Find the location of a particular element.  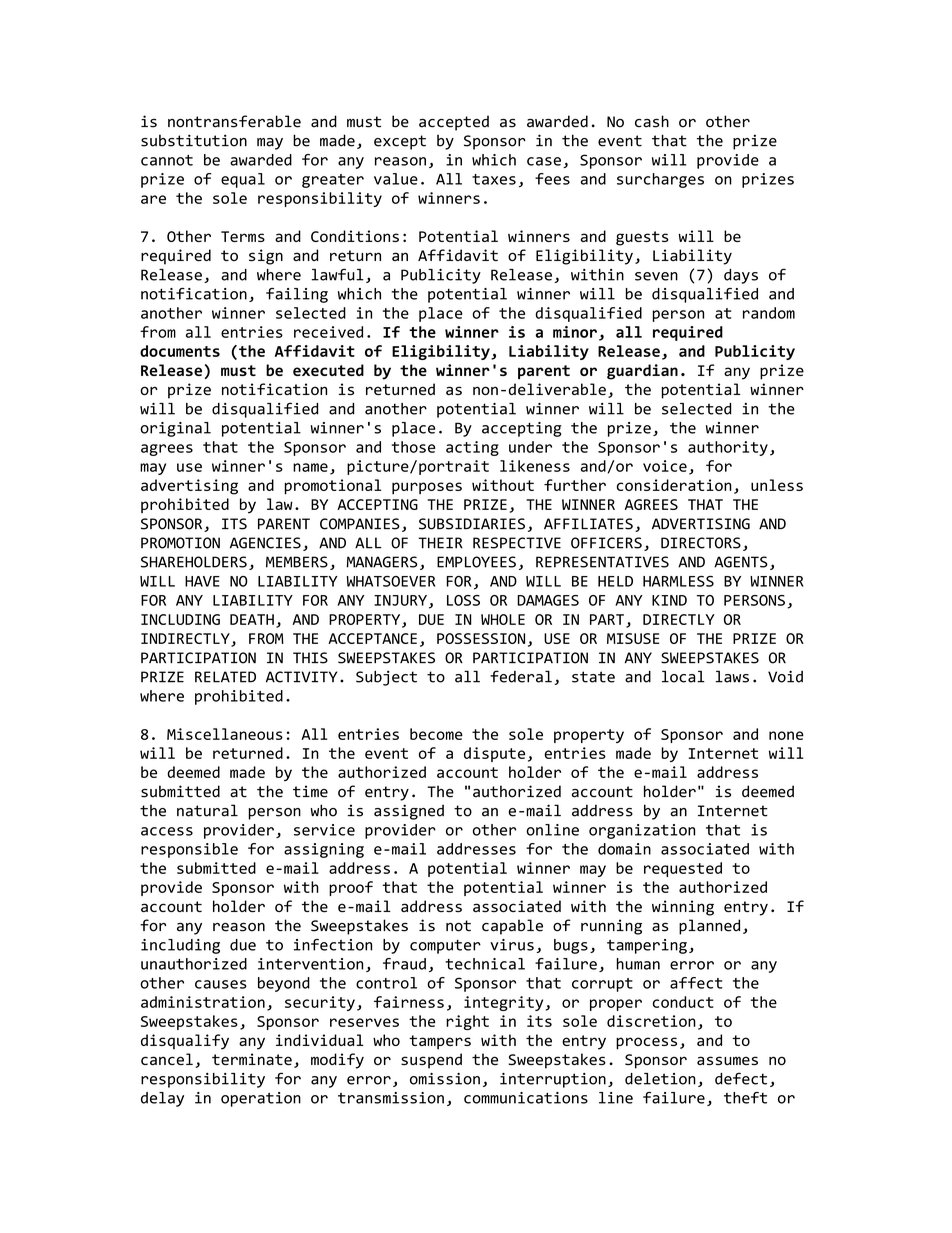

equal is located at coordinates (243, 180).
